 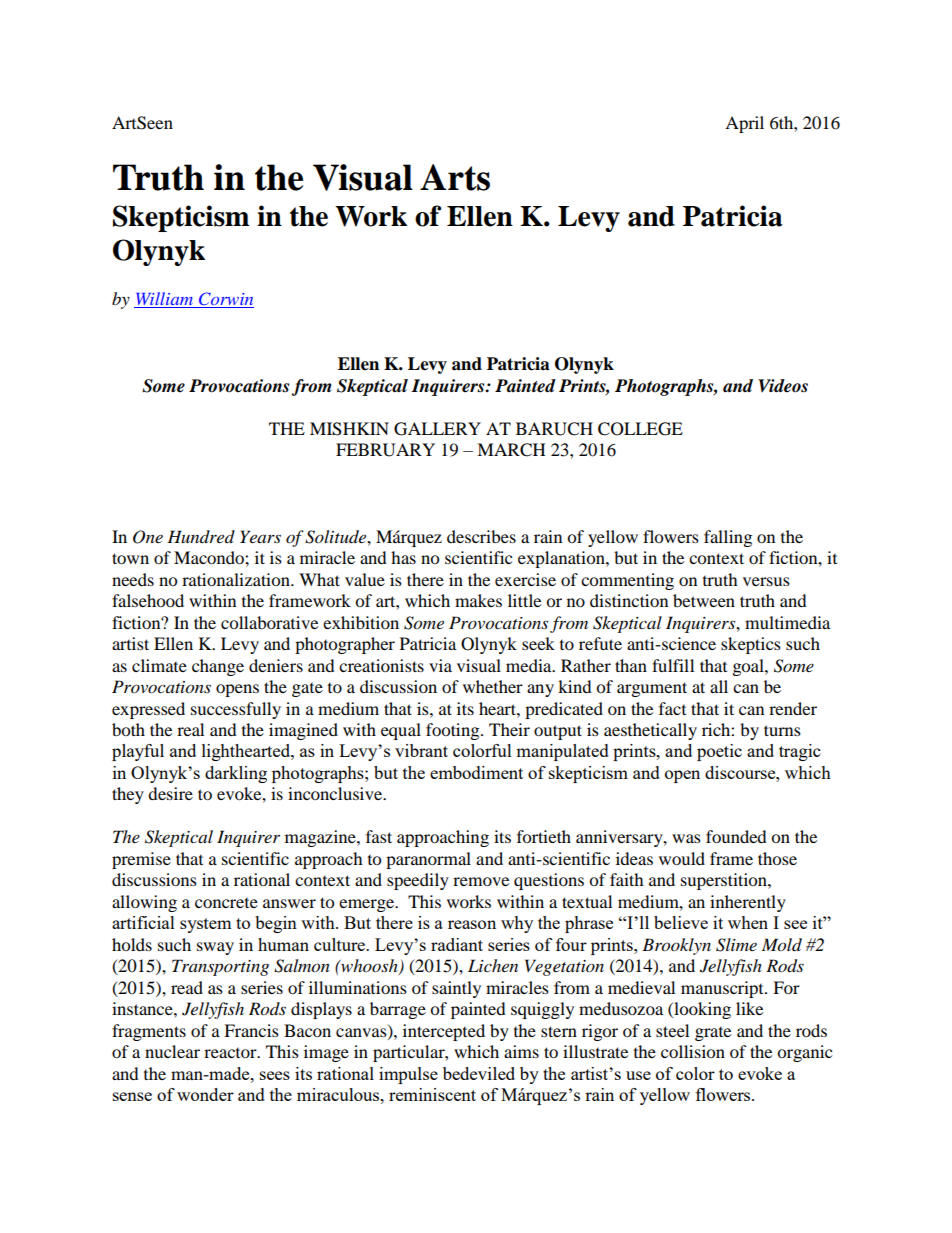 I want to click on describes, so click(x=481, y=536).
